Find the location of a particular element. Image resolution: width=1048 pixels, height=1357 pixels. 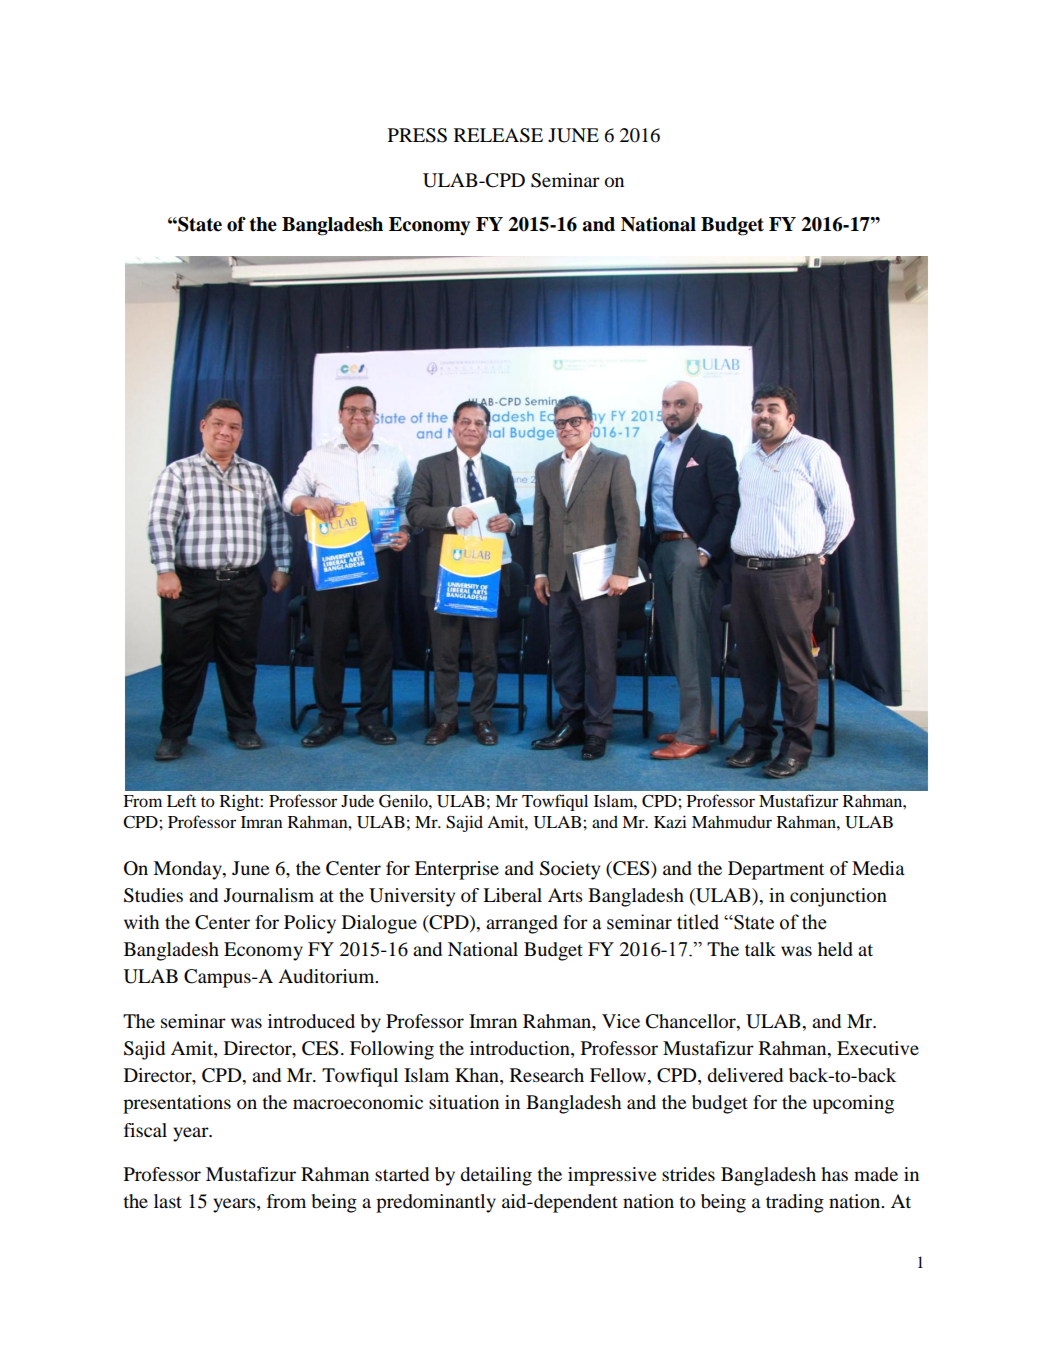

trading is located at coordinates (795, 1203).
